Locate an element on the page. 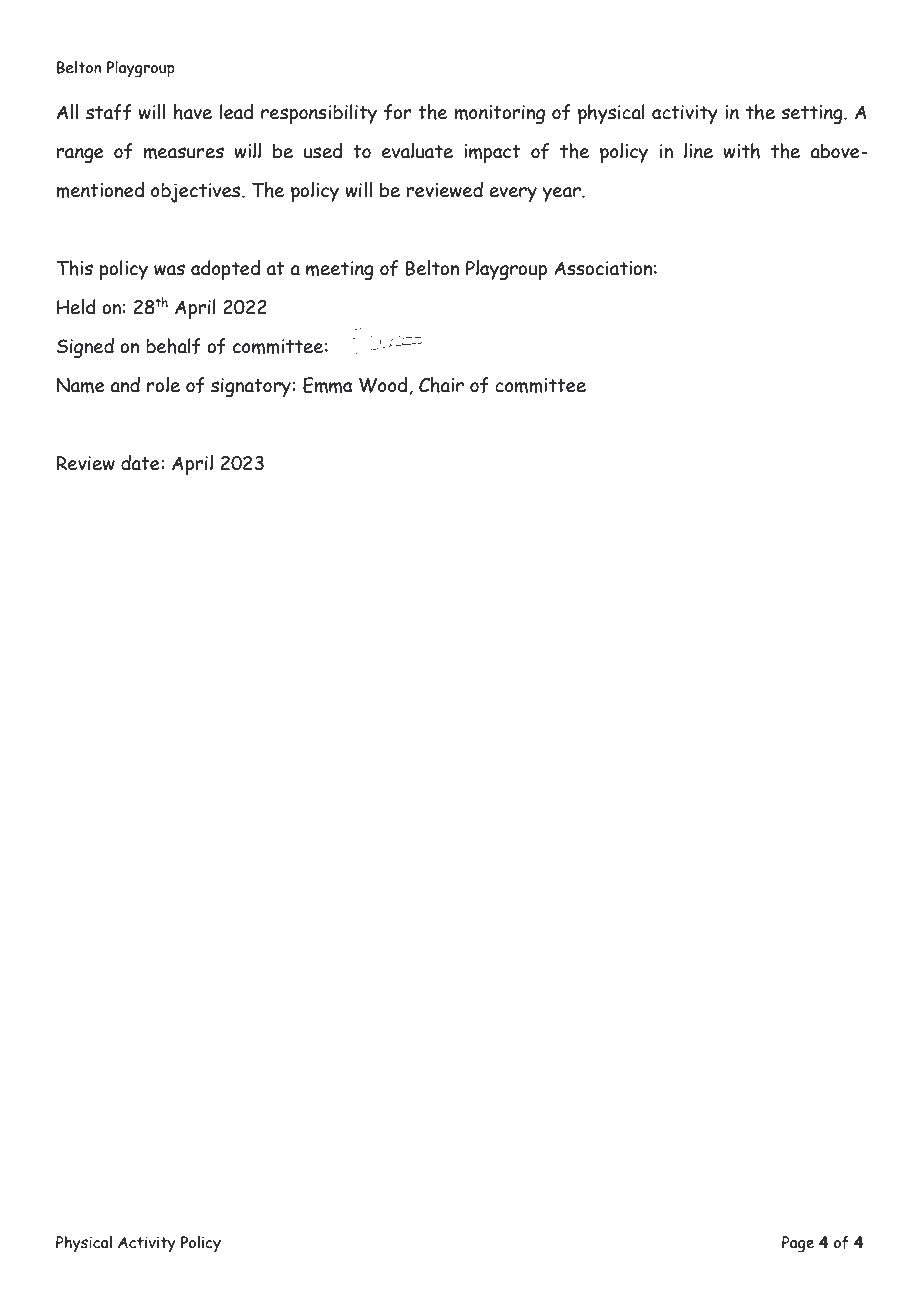 This document has width=924, height=1308. role is located at coordinates (163, 385).
